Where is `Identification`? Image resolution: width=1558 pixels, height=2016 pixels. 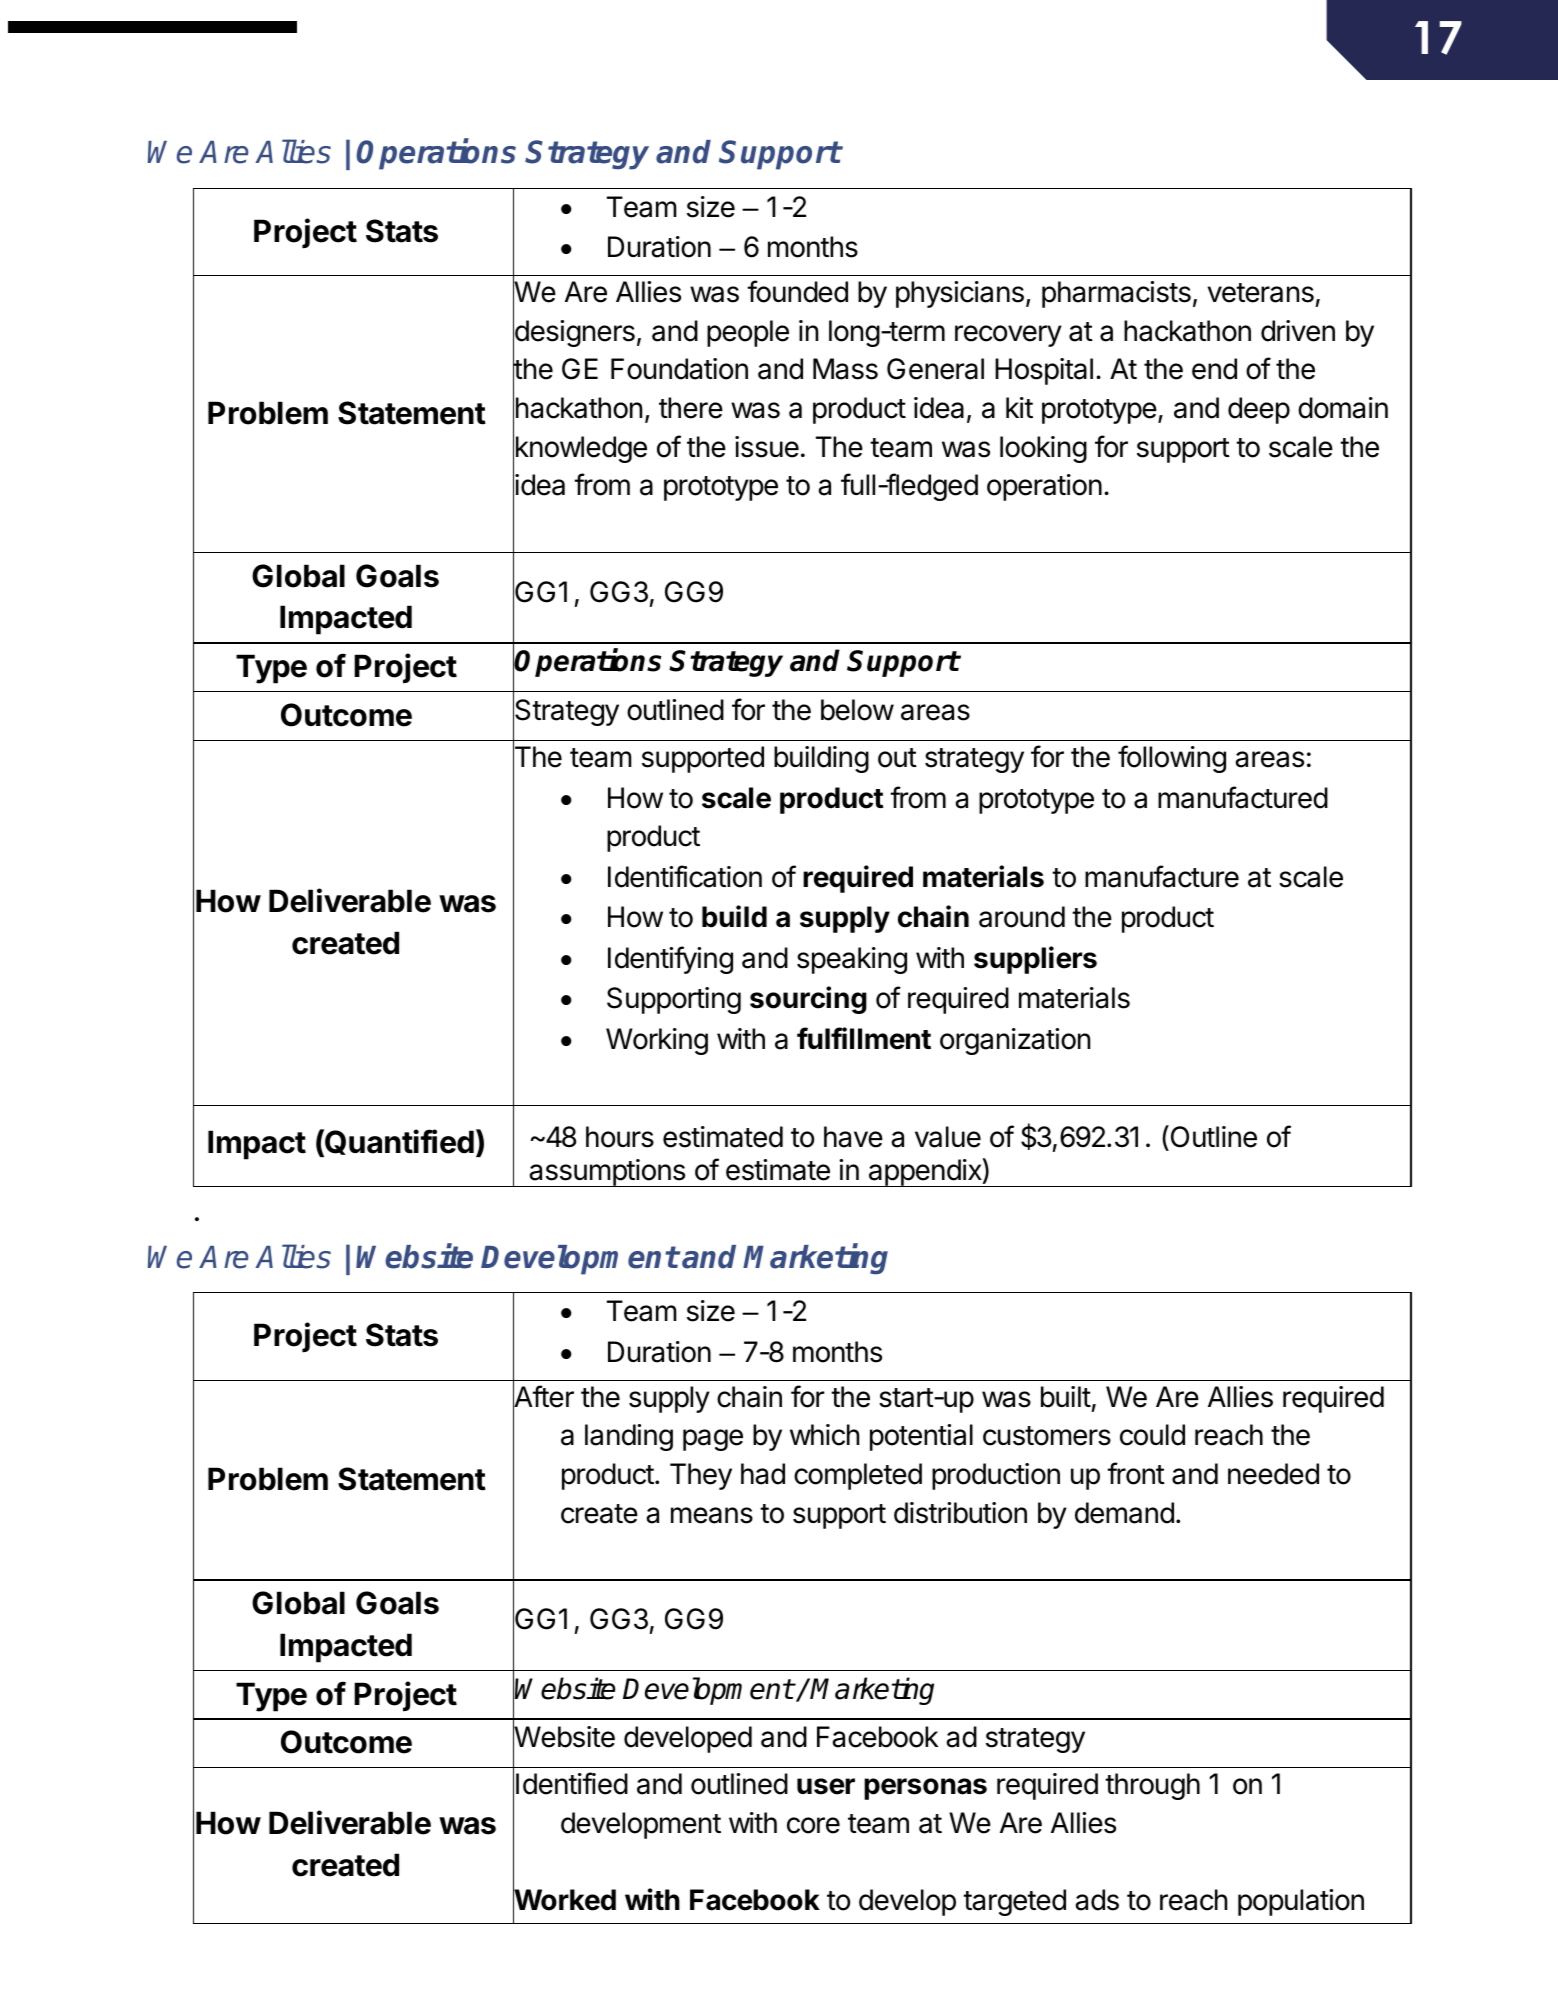 Identification is located at coordinates (685, 876).
